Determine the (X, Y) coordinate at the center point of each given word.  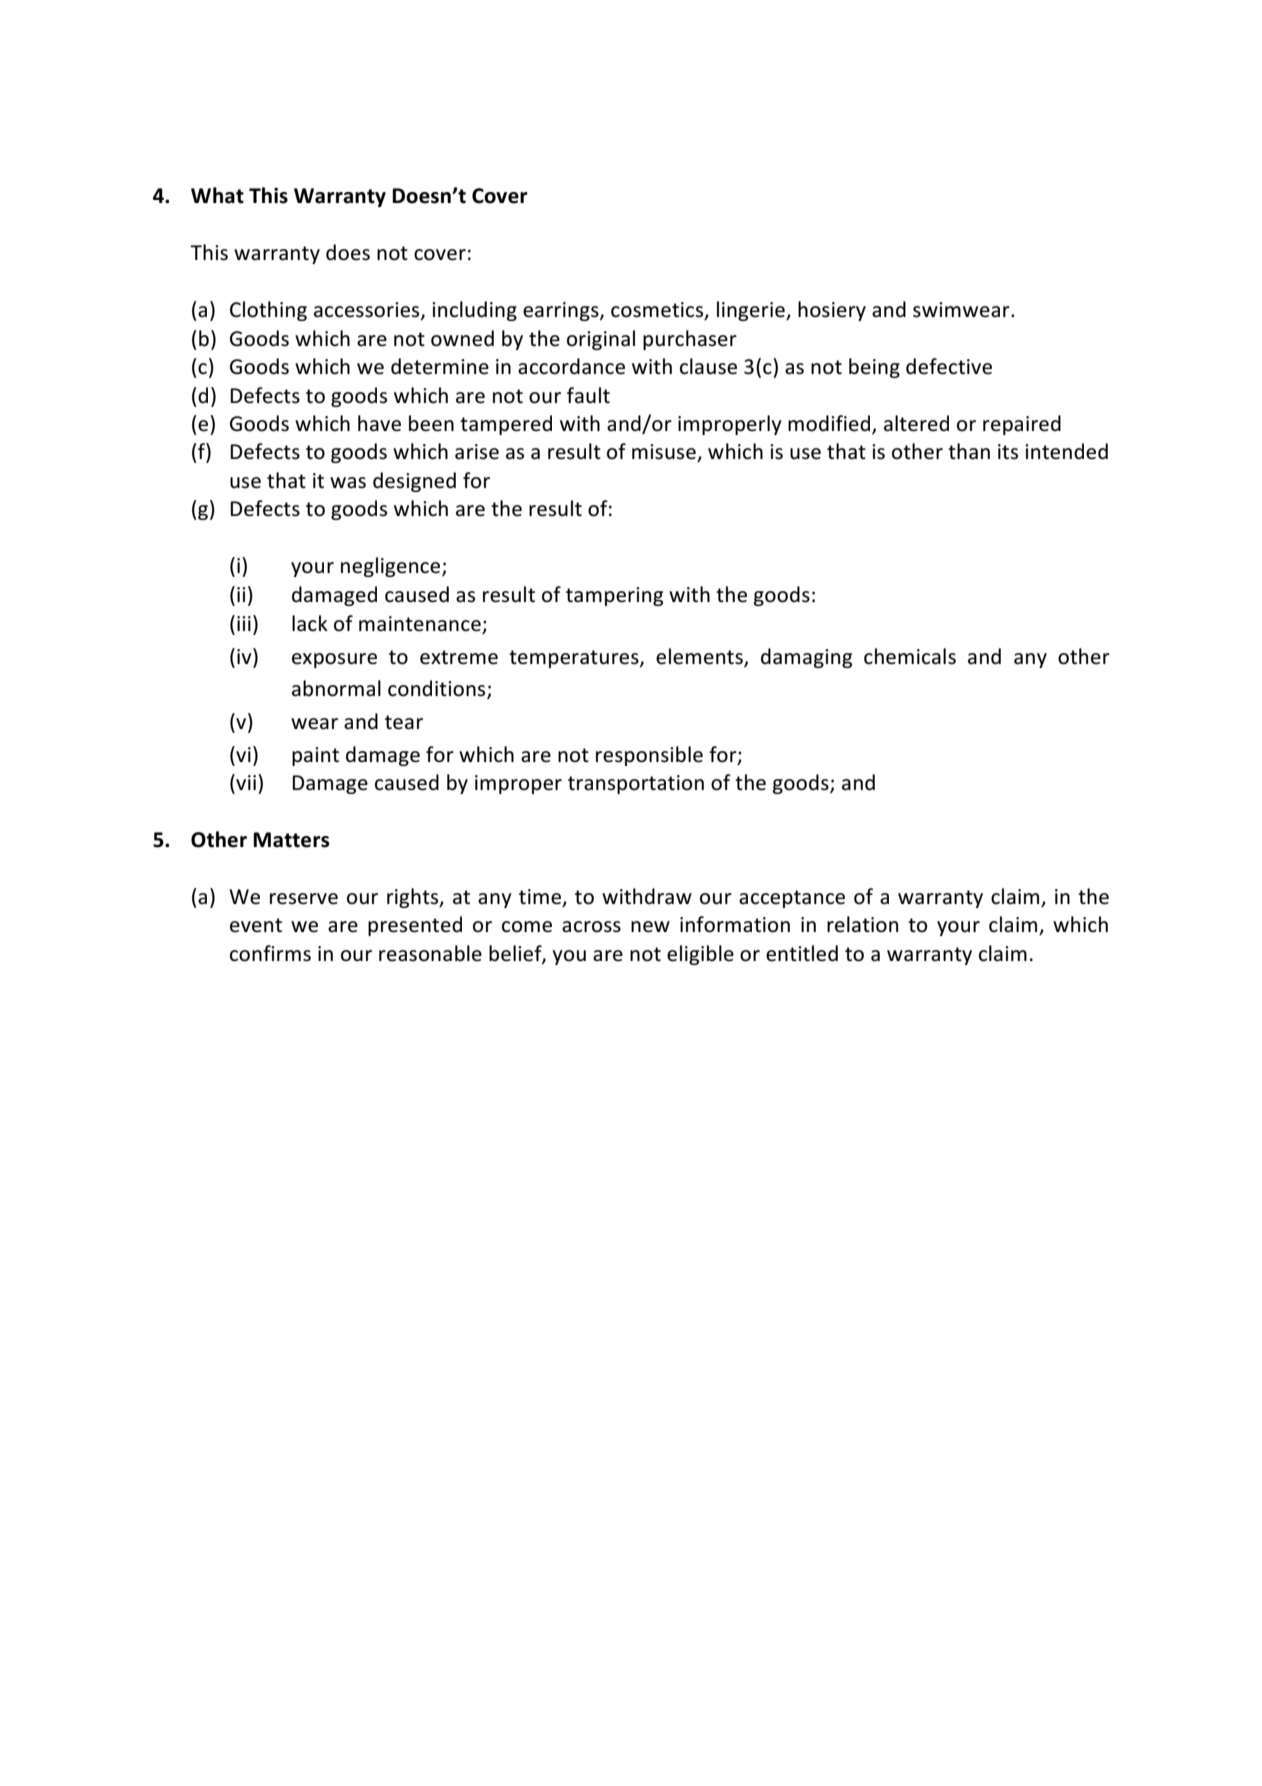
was (348, 483)
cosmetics (658, 311)
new (650, 927)
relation (862, 924)
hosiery (832, 311)
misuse (665, 453)
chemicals (910, 656)
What (217, 195)
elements (700, 657)
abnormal (336, 688)
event (256, 925)
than (969, 451)
